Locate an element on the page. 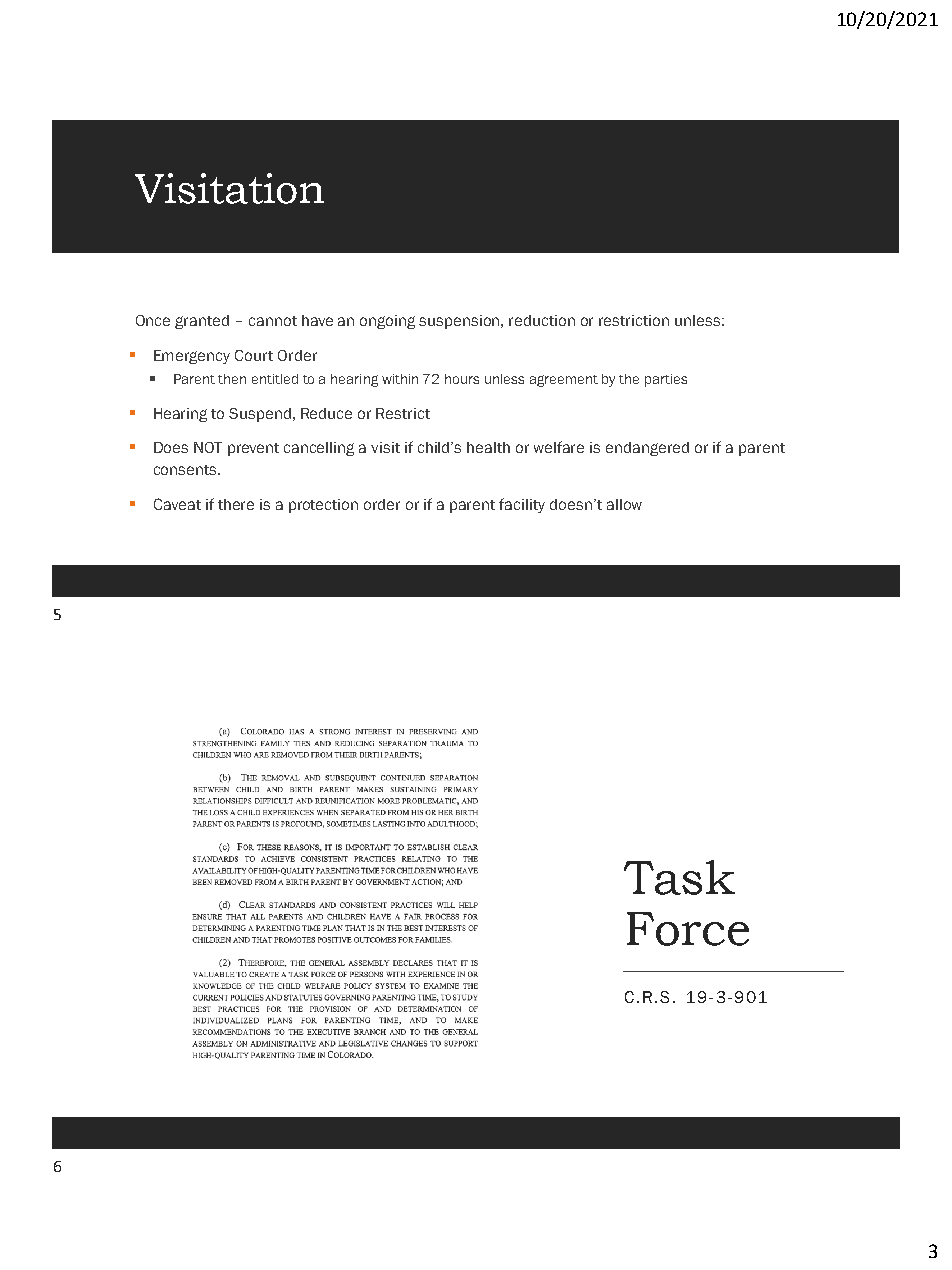 This document has width=952, height=1270. granted is located at coordinates (202, 322).
